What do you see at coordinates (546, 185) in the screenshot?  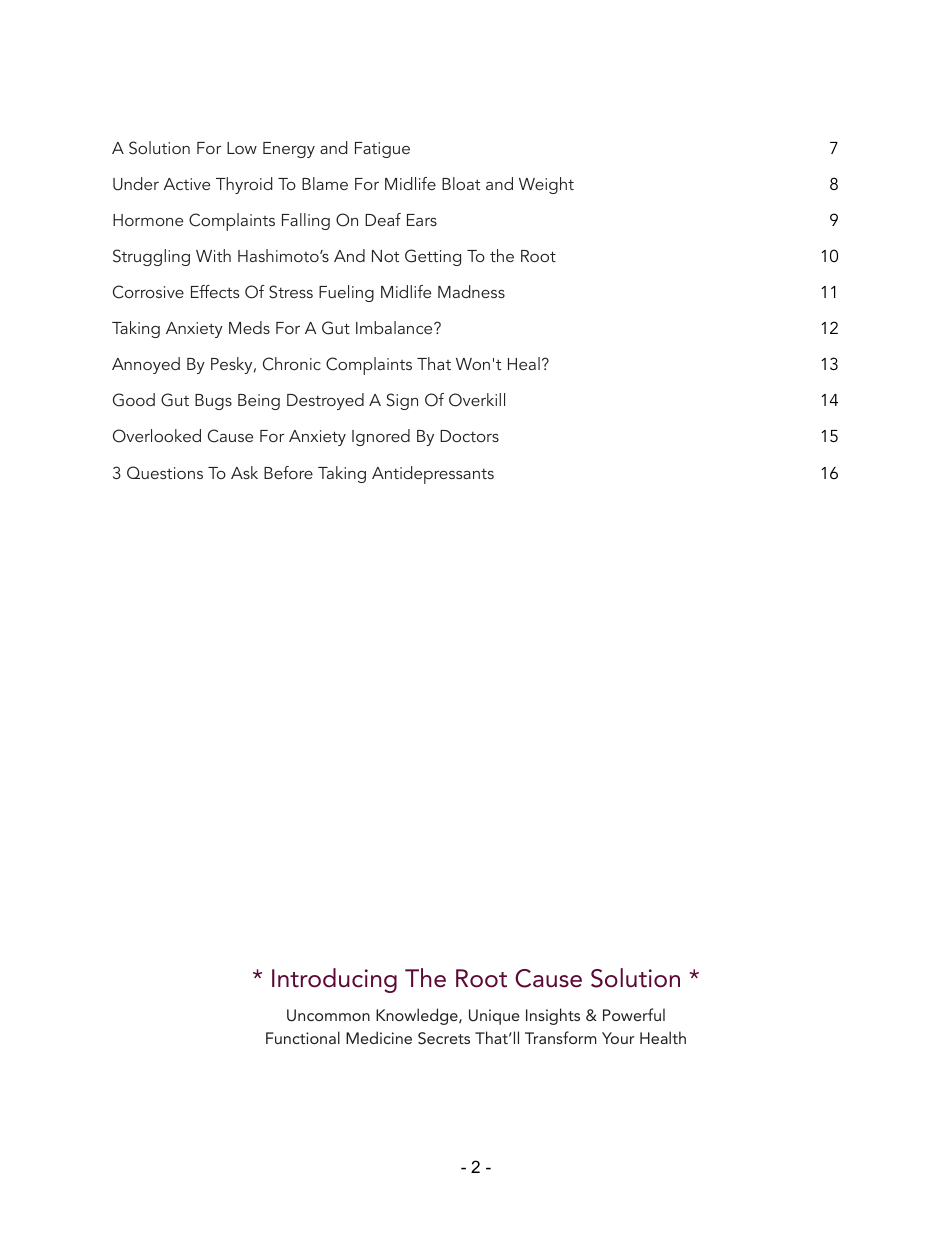 I see `Weight` at bounding box center [546, 185].
